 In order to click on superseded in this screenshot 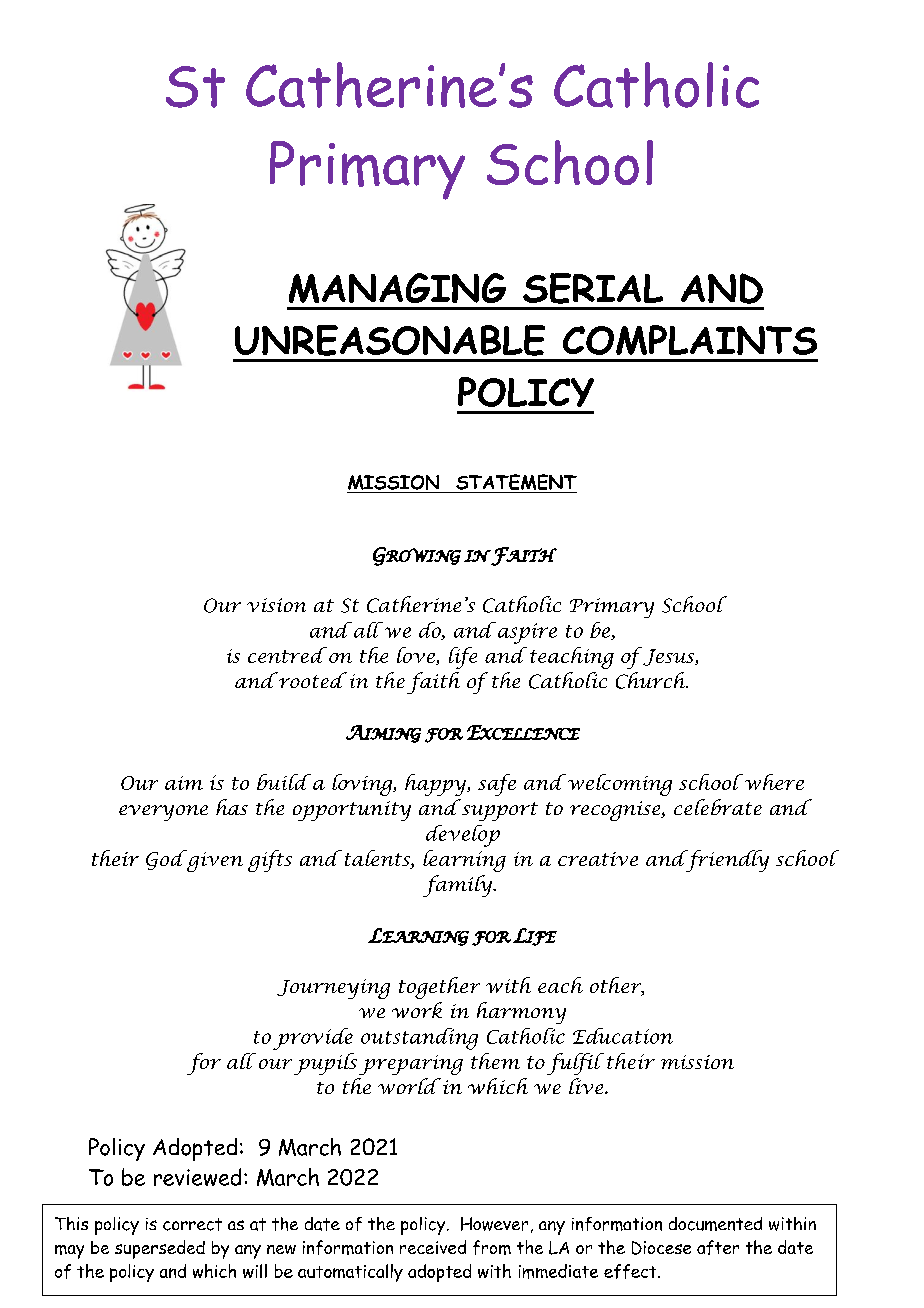, I will do `click(160, 1249)`.
